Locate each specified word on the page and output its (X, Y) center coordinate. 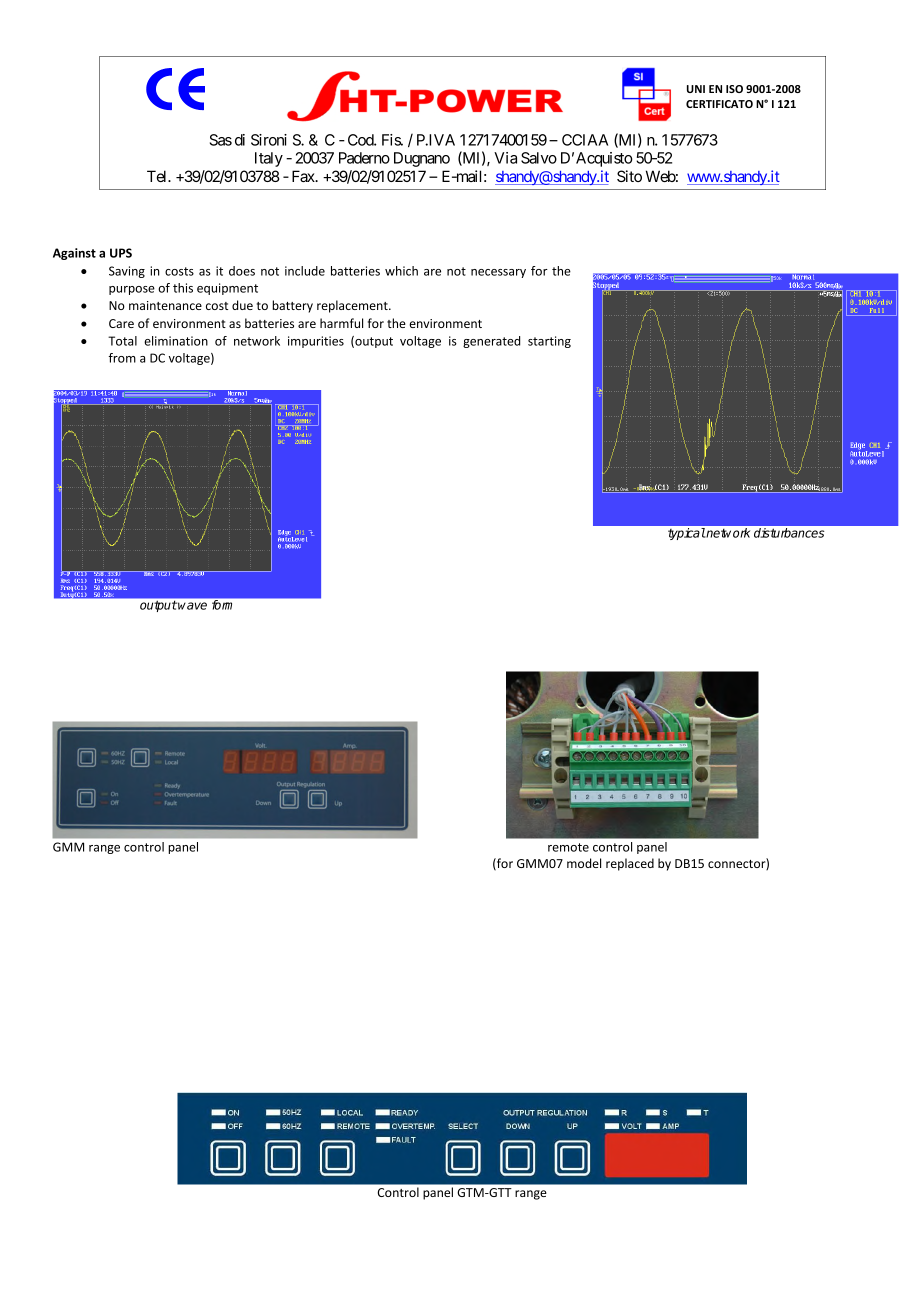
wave (192, 606)
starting (549, 342)
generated (491, 342)
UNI (696, 89)
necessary (498, 273)
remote (568, 847)
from (122, 358)
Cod (361, 140)
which (401, 271)
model (584, 863)
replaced (630, 864)
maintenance (165, 305)
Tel (158, 176)
